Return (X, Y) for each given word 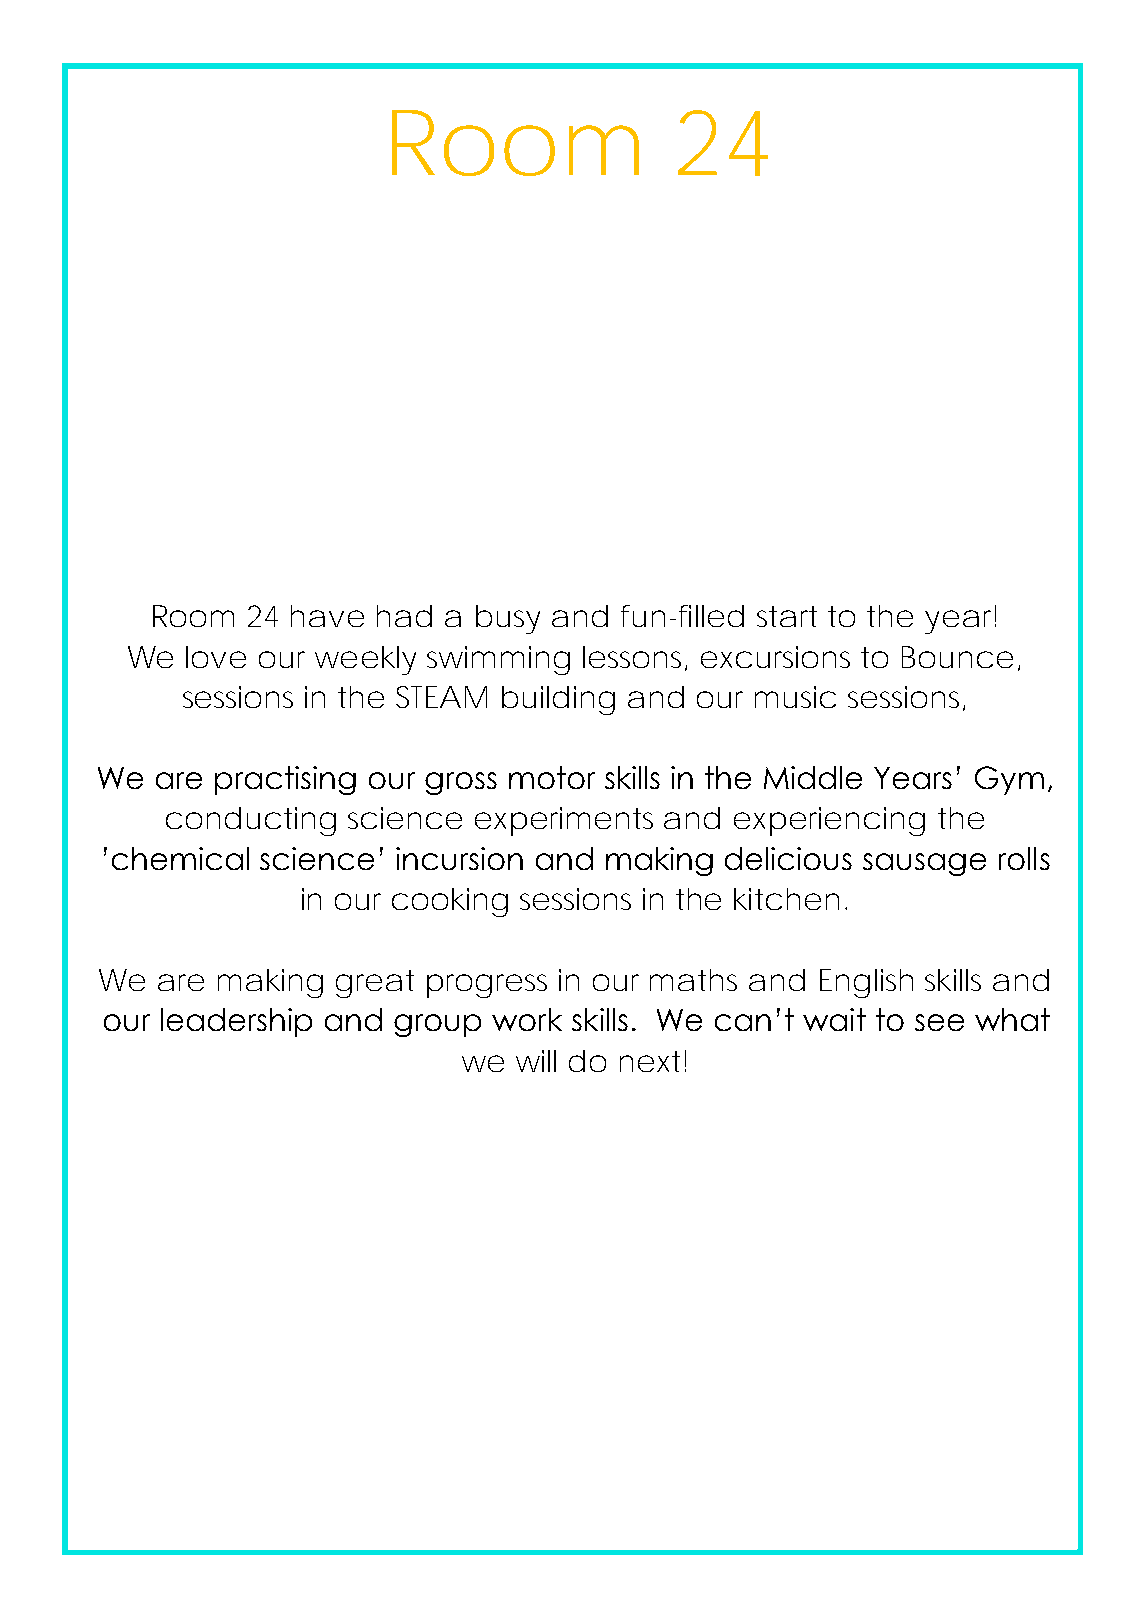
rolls (1024, 858)
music (795, 697)
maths (693, 980)
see (939, 1022)
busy (508, 619)
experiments (564, 821)
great (375, 984)
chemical (180, 858)
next (650, 1061)
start (787, 616)
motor (552, 777)
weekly (365, 660)
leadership (236, 1022)
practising (285, 780)
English (866, 983)
